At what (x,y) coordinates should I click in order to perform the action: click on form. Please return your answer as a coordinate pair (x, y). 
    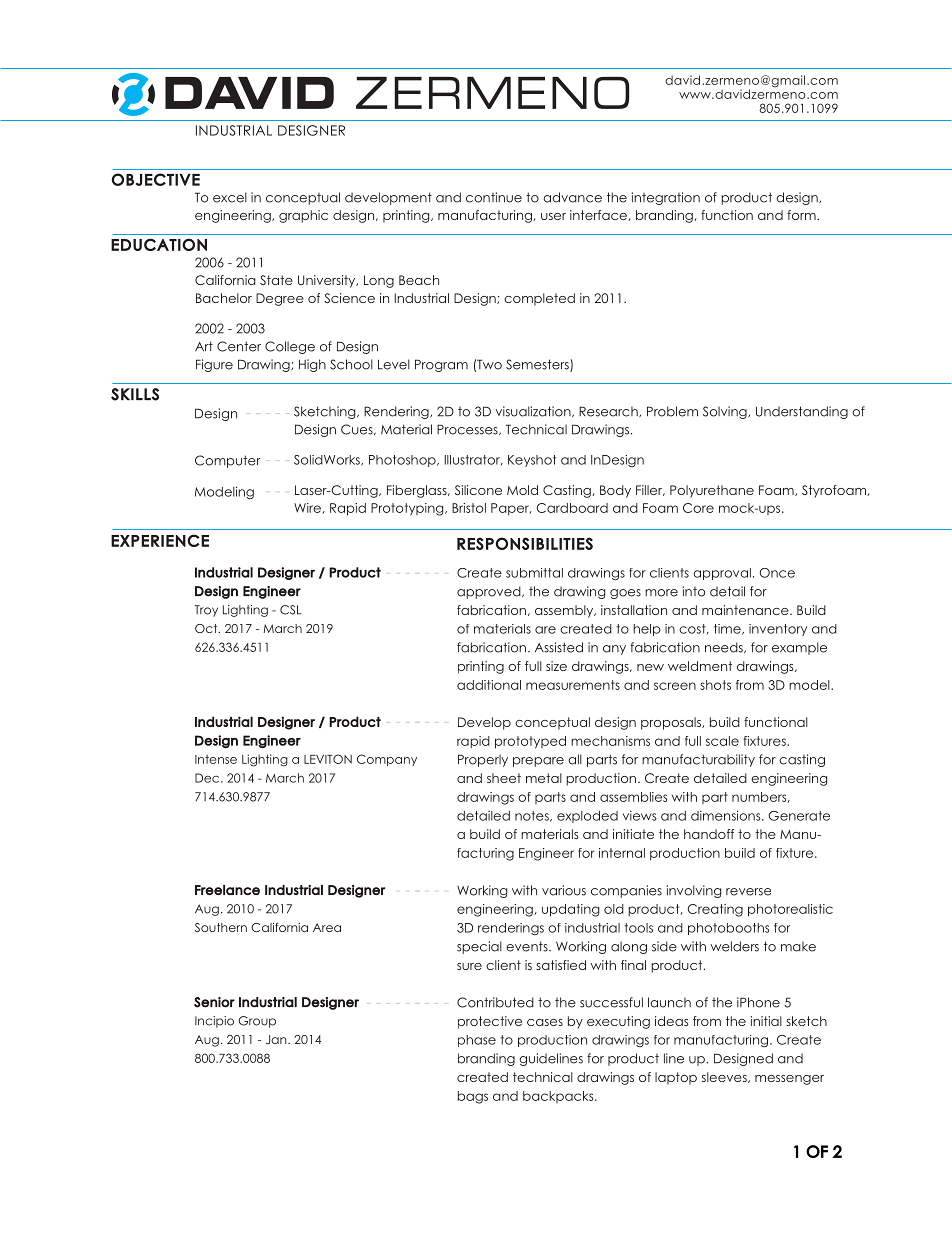
    Looking at the image, I should click on (802, 215).
